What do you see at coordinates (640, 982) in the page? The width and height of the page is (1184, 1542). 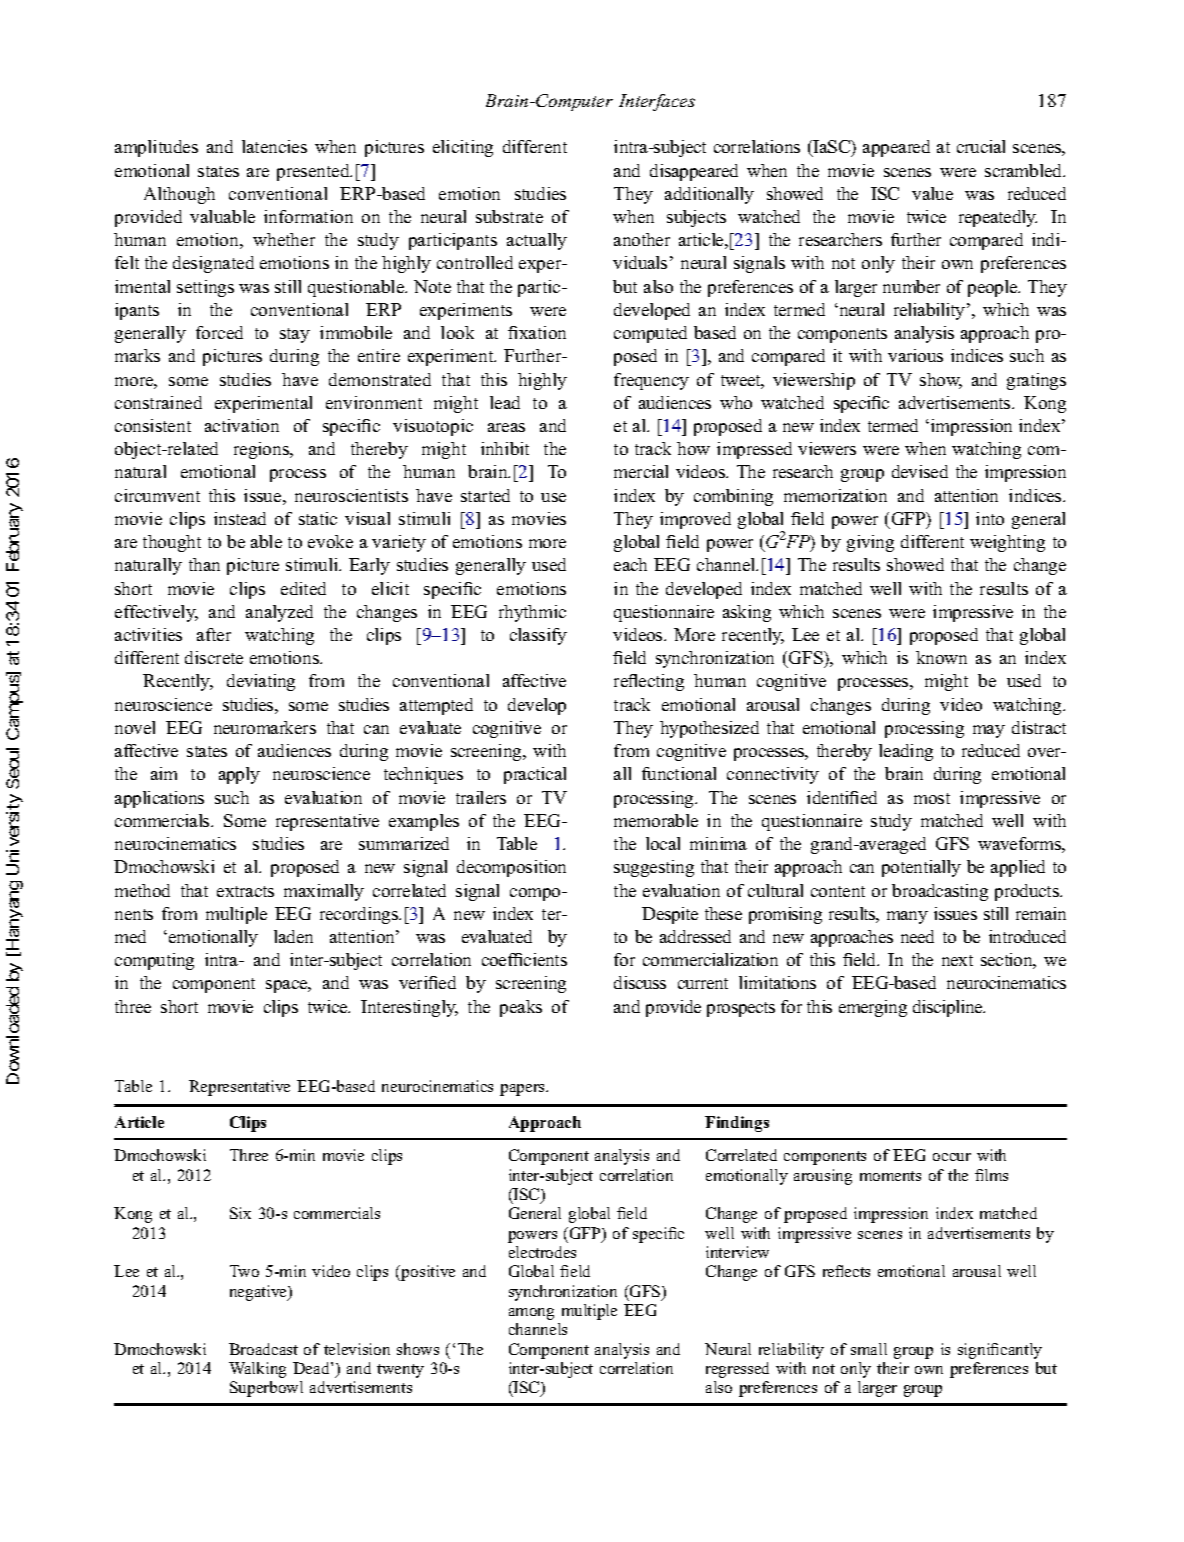 I see `discuss` at bounding box center [640, 982].
